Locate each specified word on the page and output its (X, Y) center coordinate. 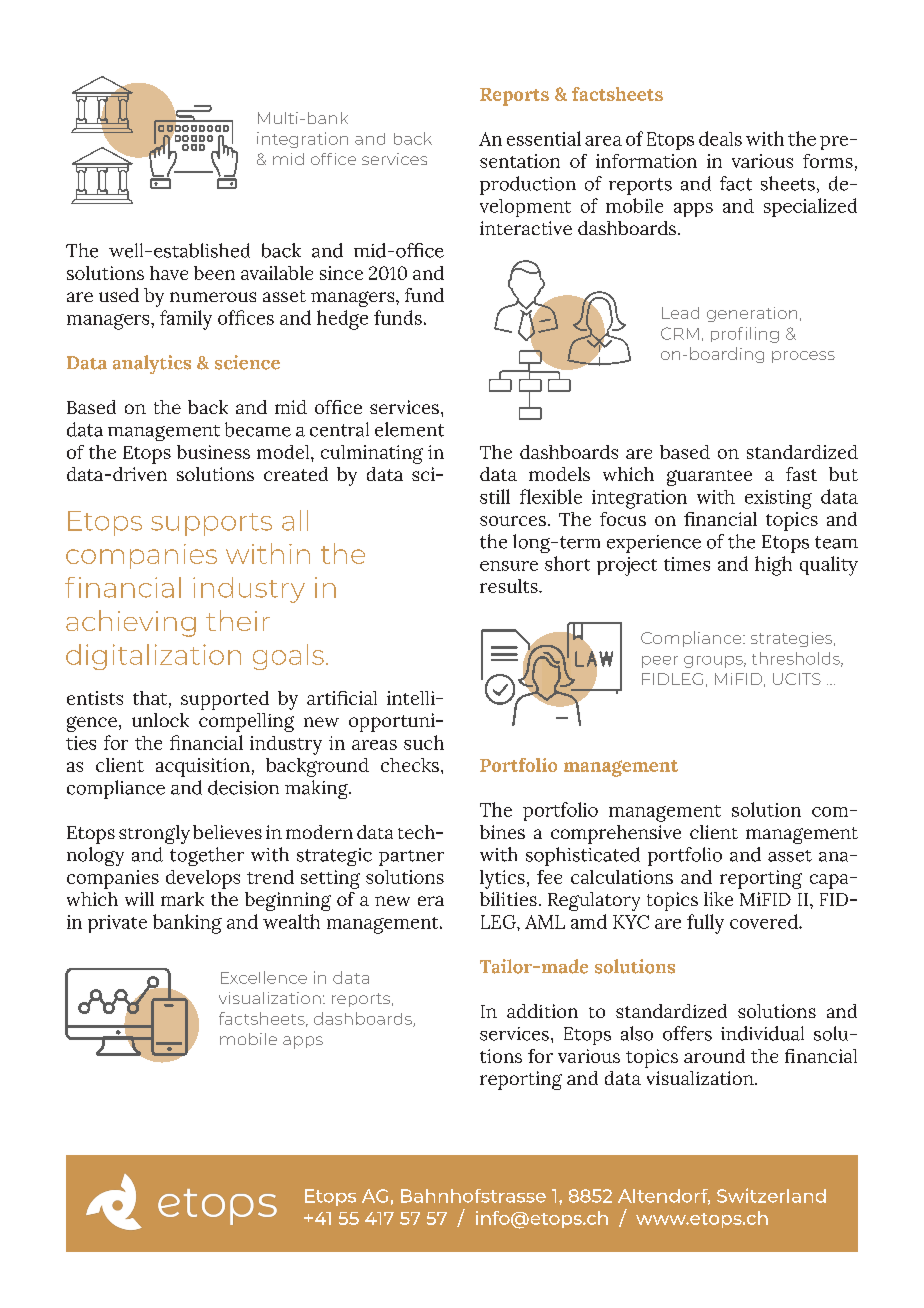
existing (778, 499)
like (718, 899)
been (214, 273)
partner (411, 858)
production (528, 185)
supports (211, 524)
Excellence (264, 977)
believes (227, 832)
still (495, 496)
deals (720, 138)
